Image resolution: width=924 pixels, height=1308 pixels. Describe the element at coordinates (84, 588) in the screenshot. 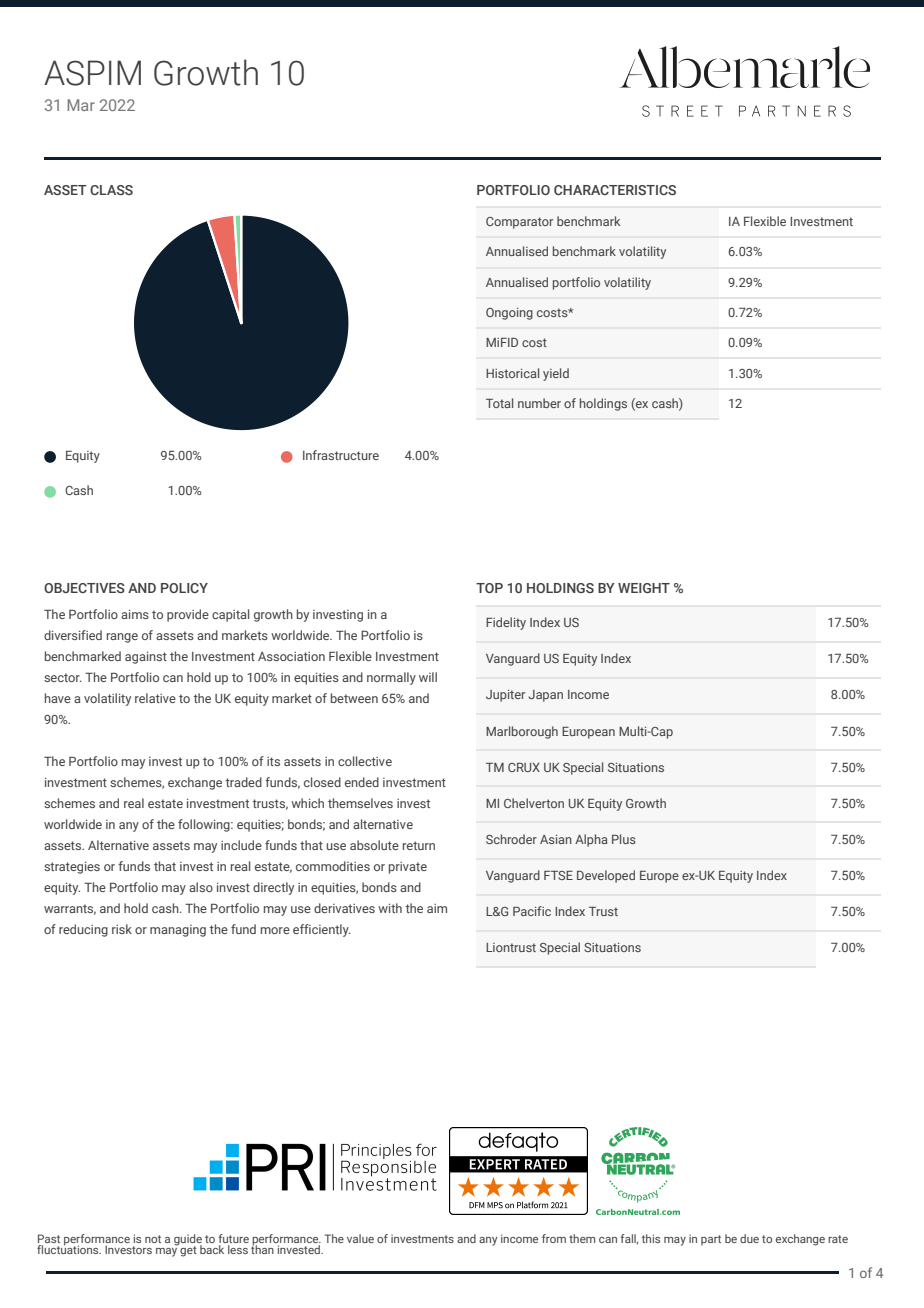

I see `OBJECTIVES` at that location.
